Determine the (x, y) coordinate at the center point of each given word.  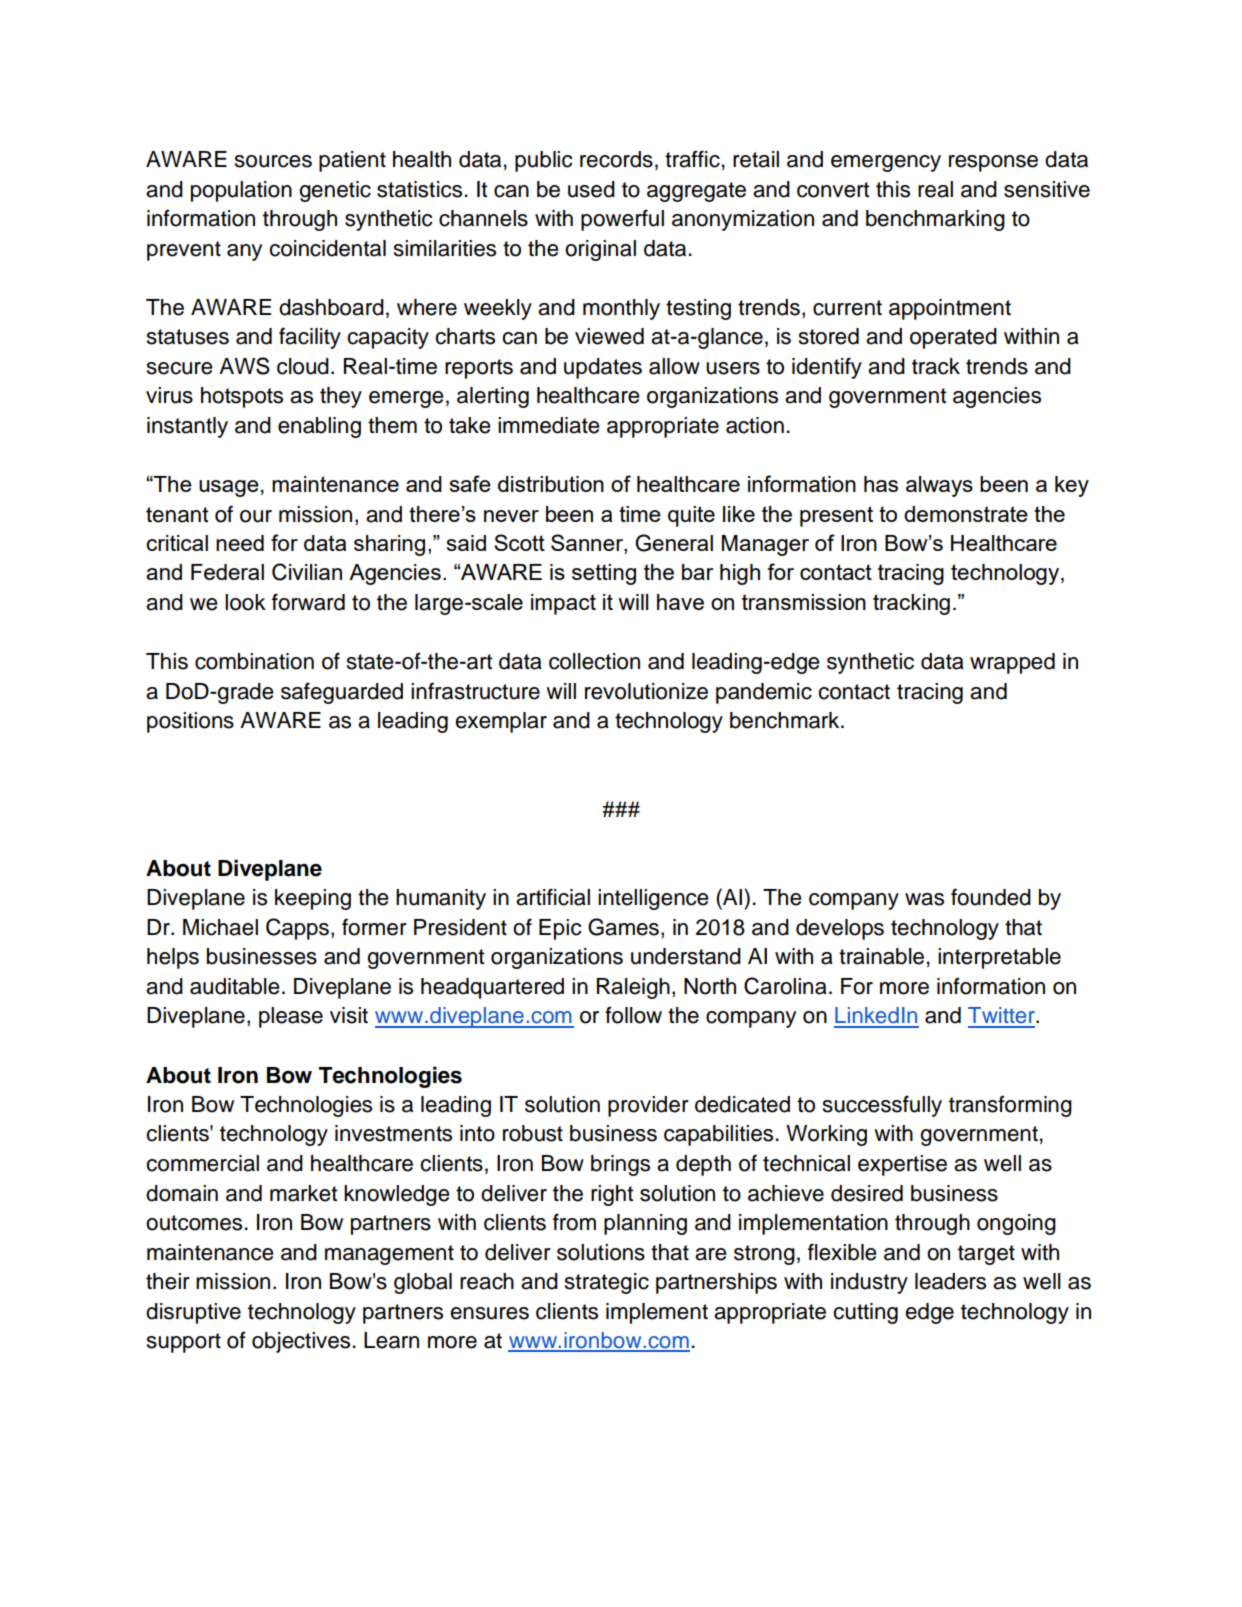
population (241, 191)
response (993, 163)
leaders (950, 1281)
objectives (301, 1342)
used (591, 189)
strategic (607, 1283)
